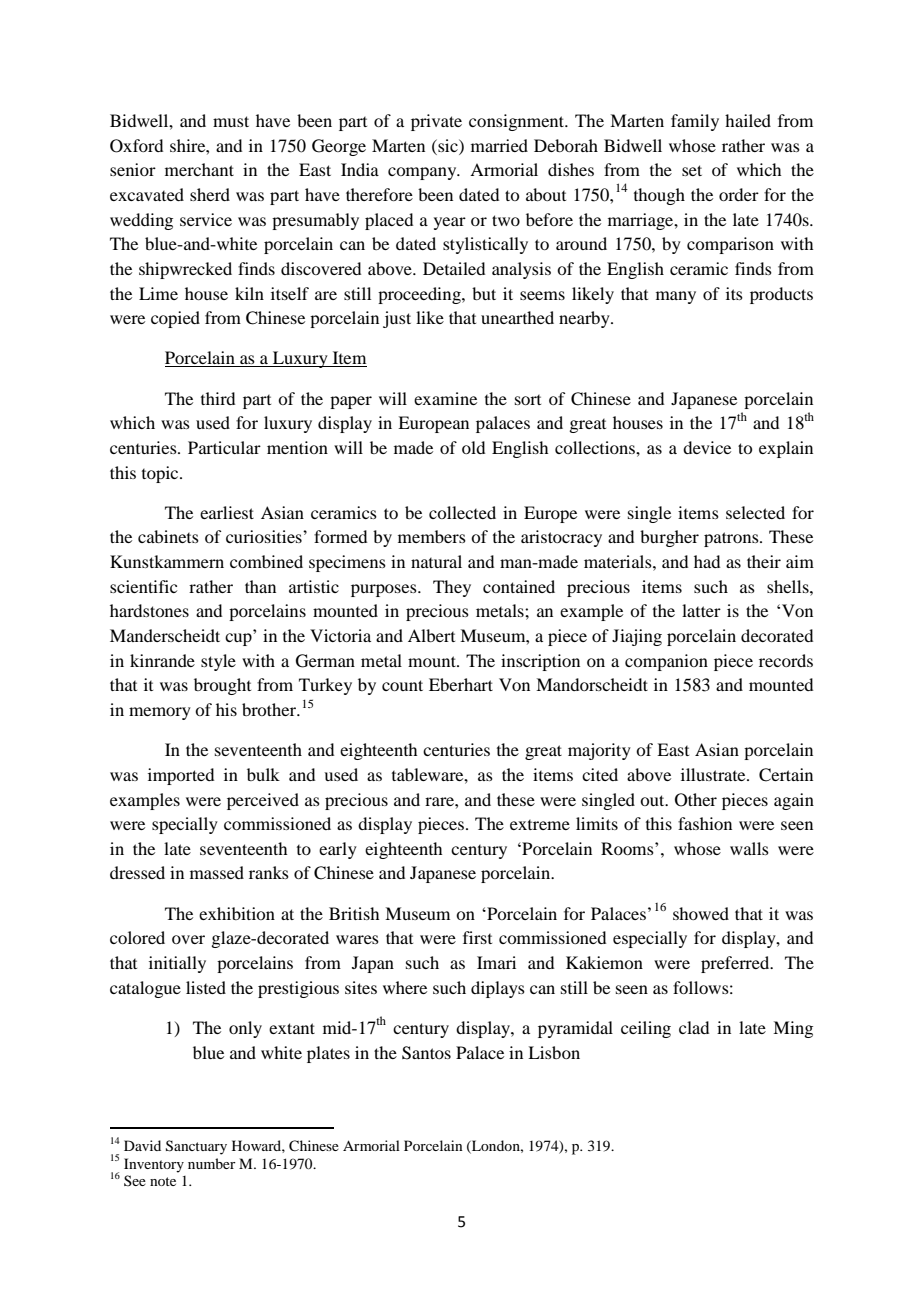 The width and height of the document is (924, 1308). I want to click on fashion, so click(705, 823).
